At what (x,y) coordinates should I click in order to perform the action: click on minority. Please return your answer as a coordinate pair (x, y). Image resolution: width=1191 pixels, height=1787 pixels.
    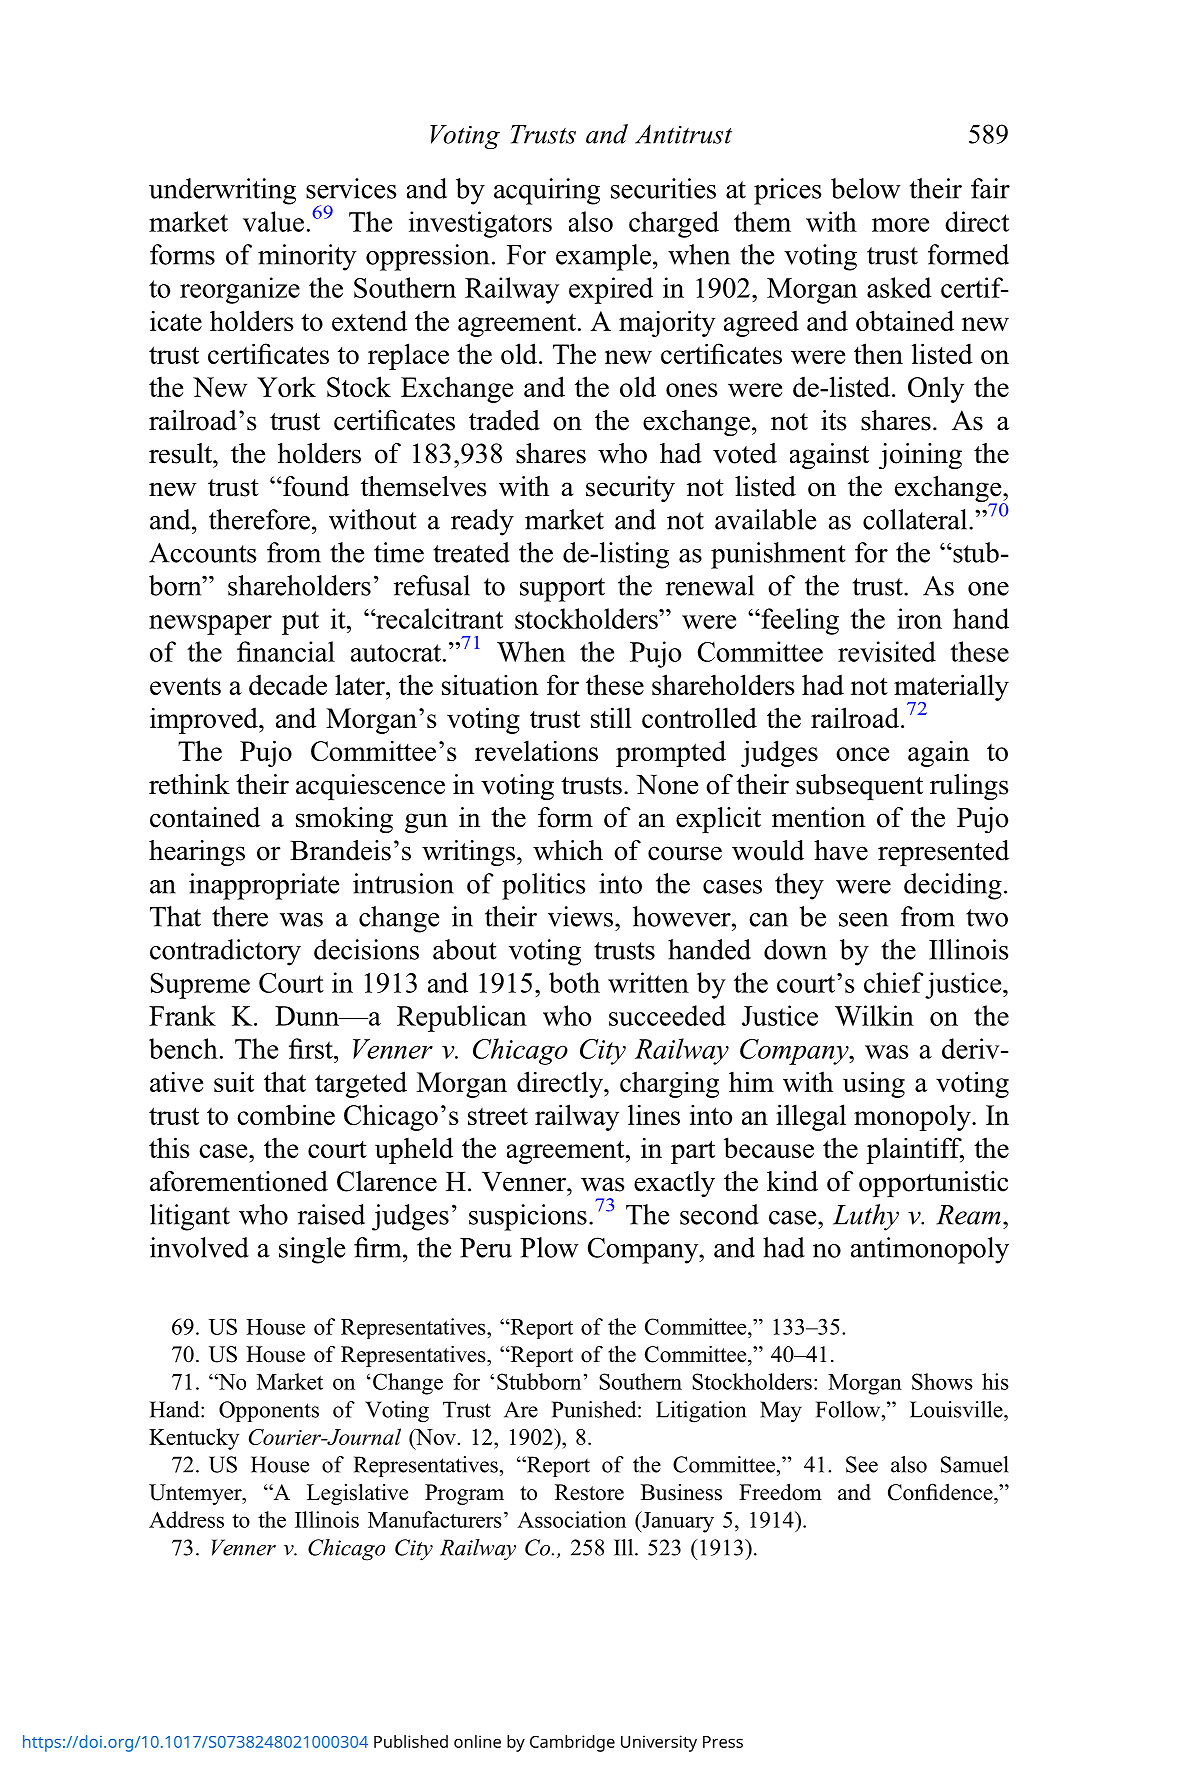
    Looking at the image, I should click on (307, 257).
